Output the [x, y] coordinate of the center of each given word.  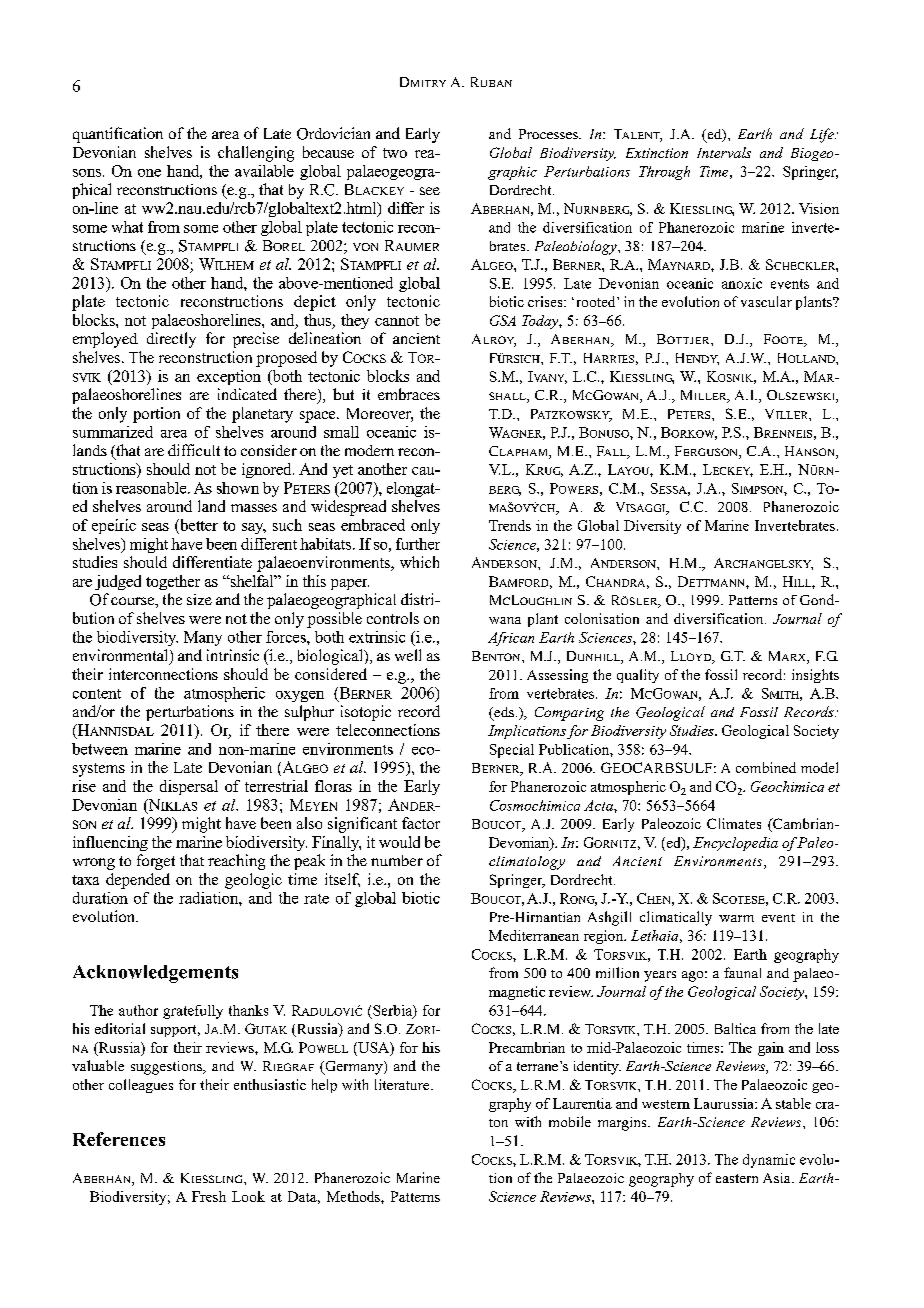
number [397, 860]
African [511, 639]
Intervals [724, 152]
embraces [409, 394]
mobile [570, 1121]
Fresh [209, 1196]
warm [736, 918]
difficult [194, 450]
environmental [122, 656]
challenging [256, 154]
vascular [766, 301]
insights [815, 676]
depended [138, 881]
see [430, 191]
